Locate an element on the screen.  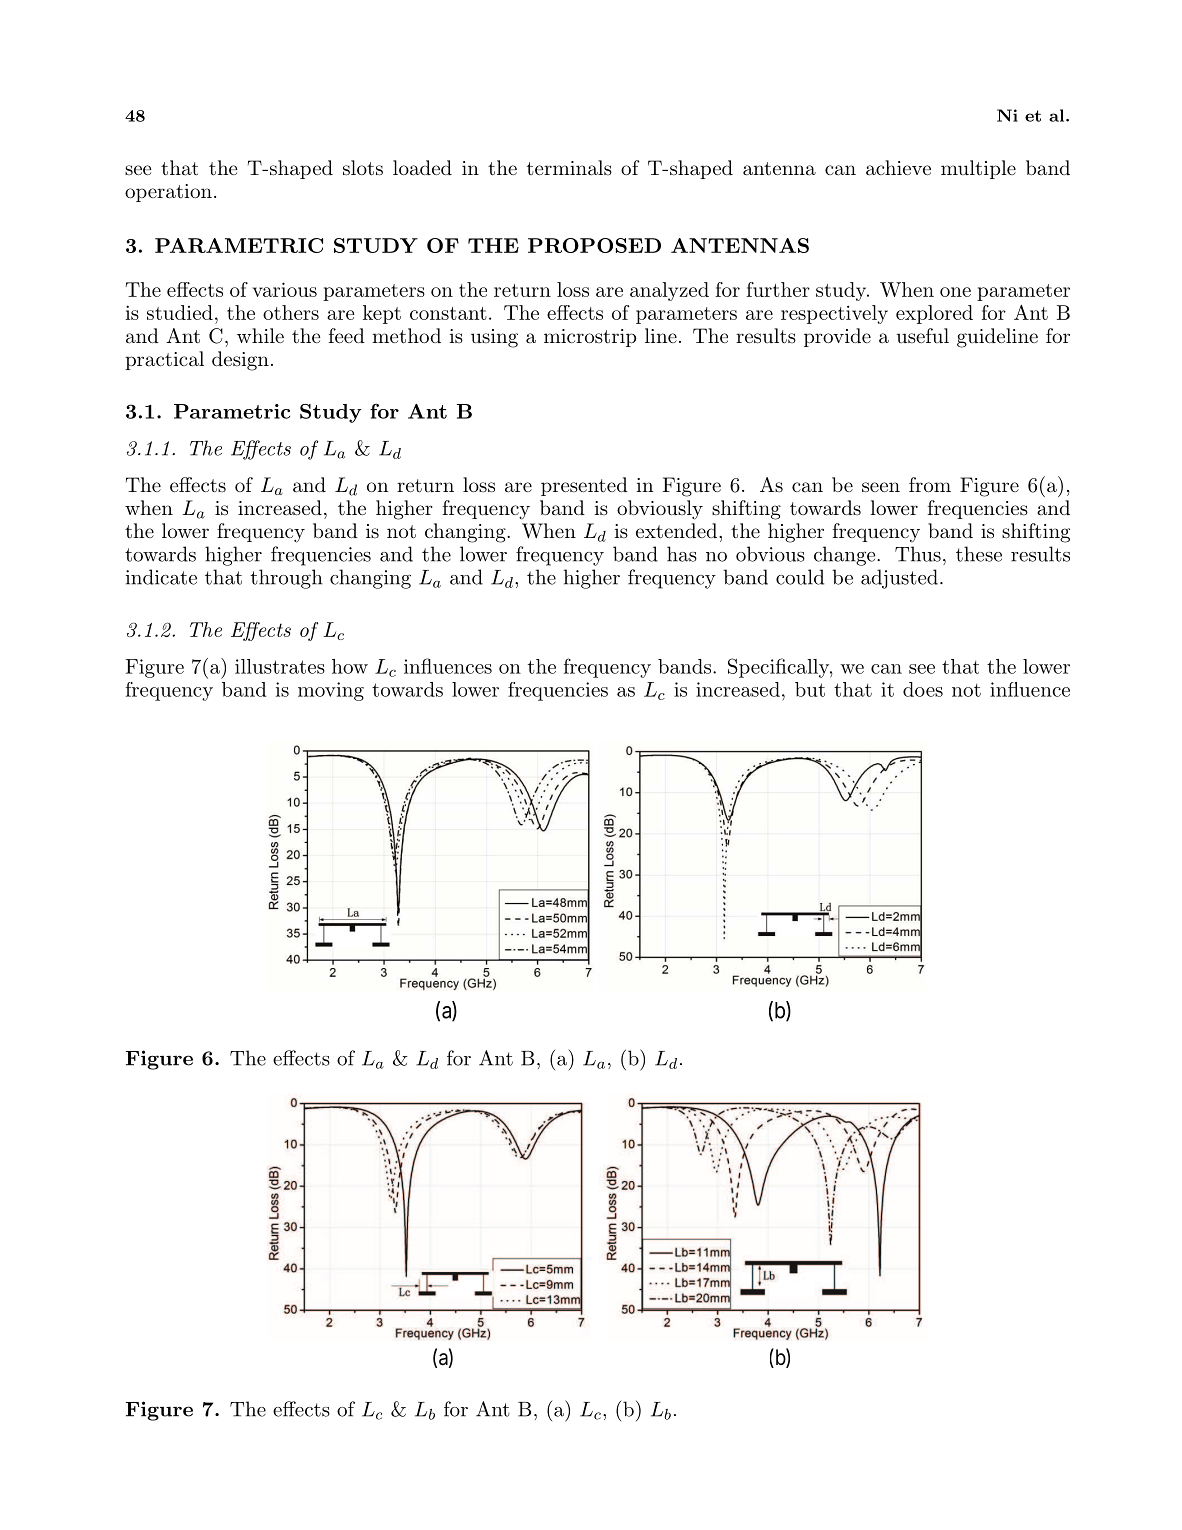
has is located at coordinates (682, 554).
